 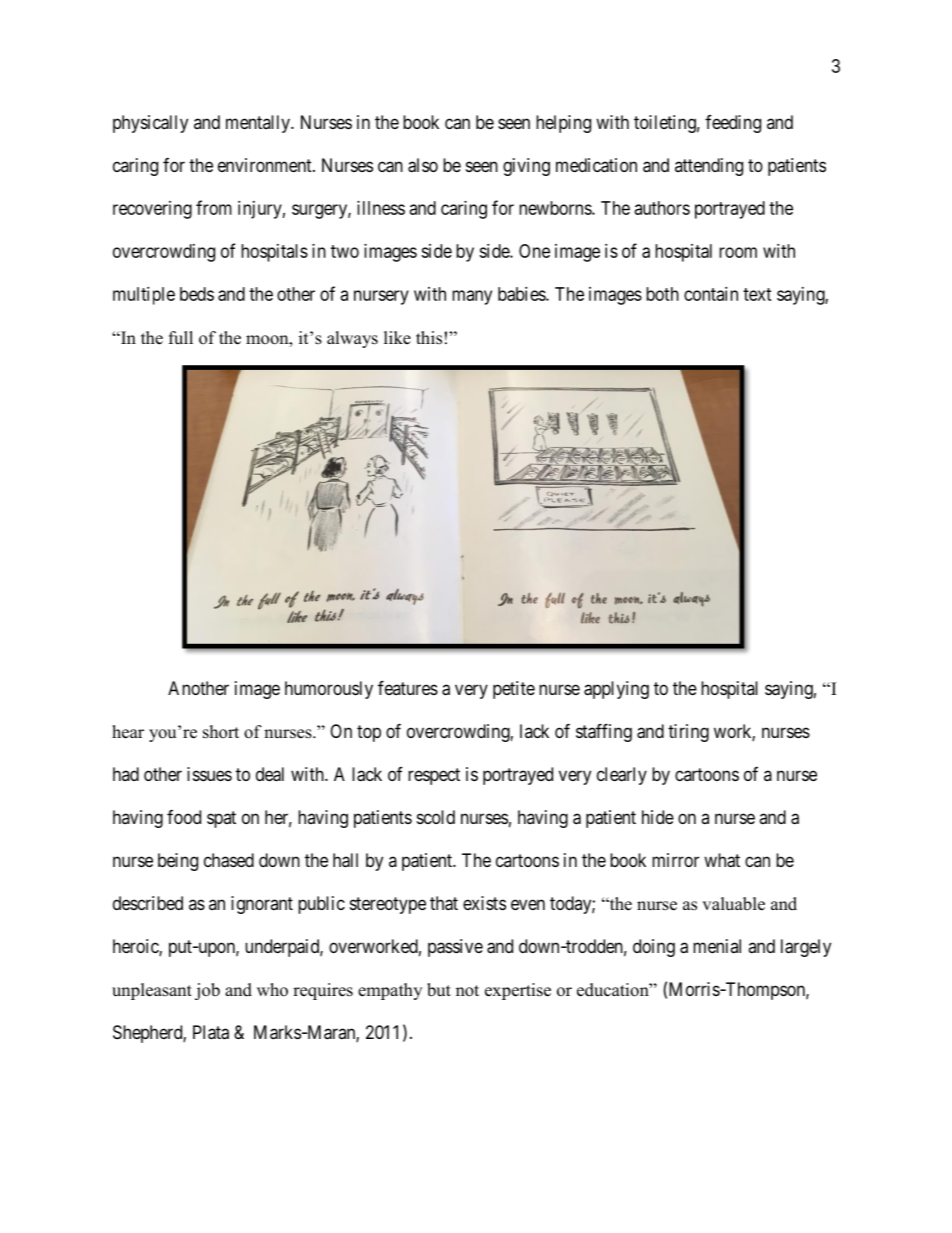 What do you see at coordinates (207, 991) in the screenshot?
I see `job` at bounding box center [207, 991].
